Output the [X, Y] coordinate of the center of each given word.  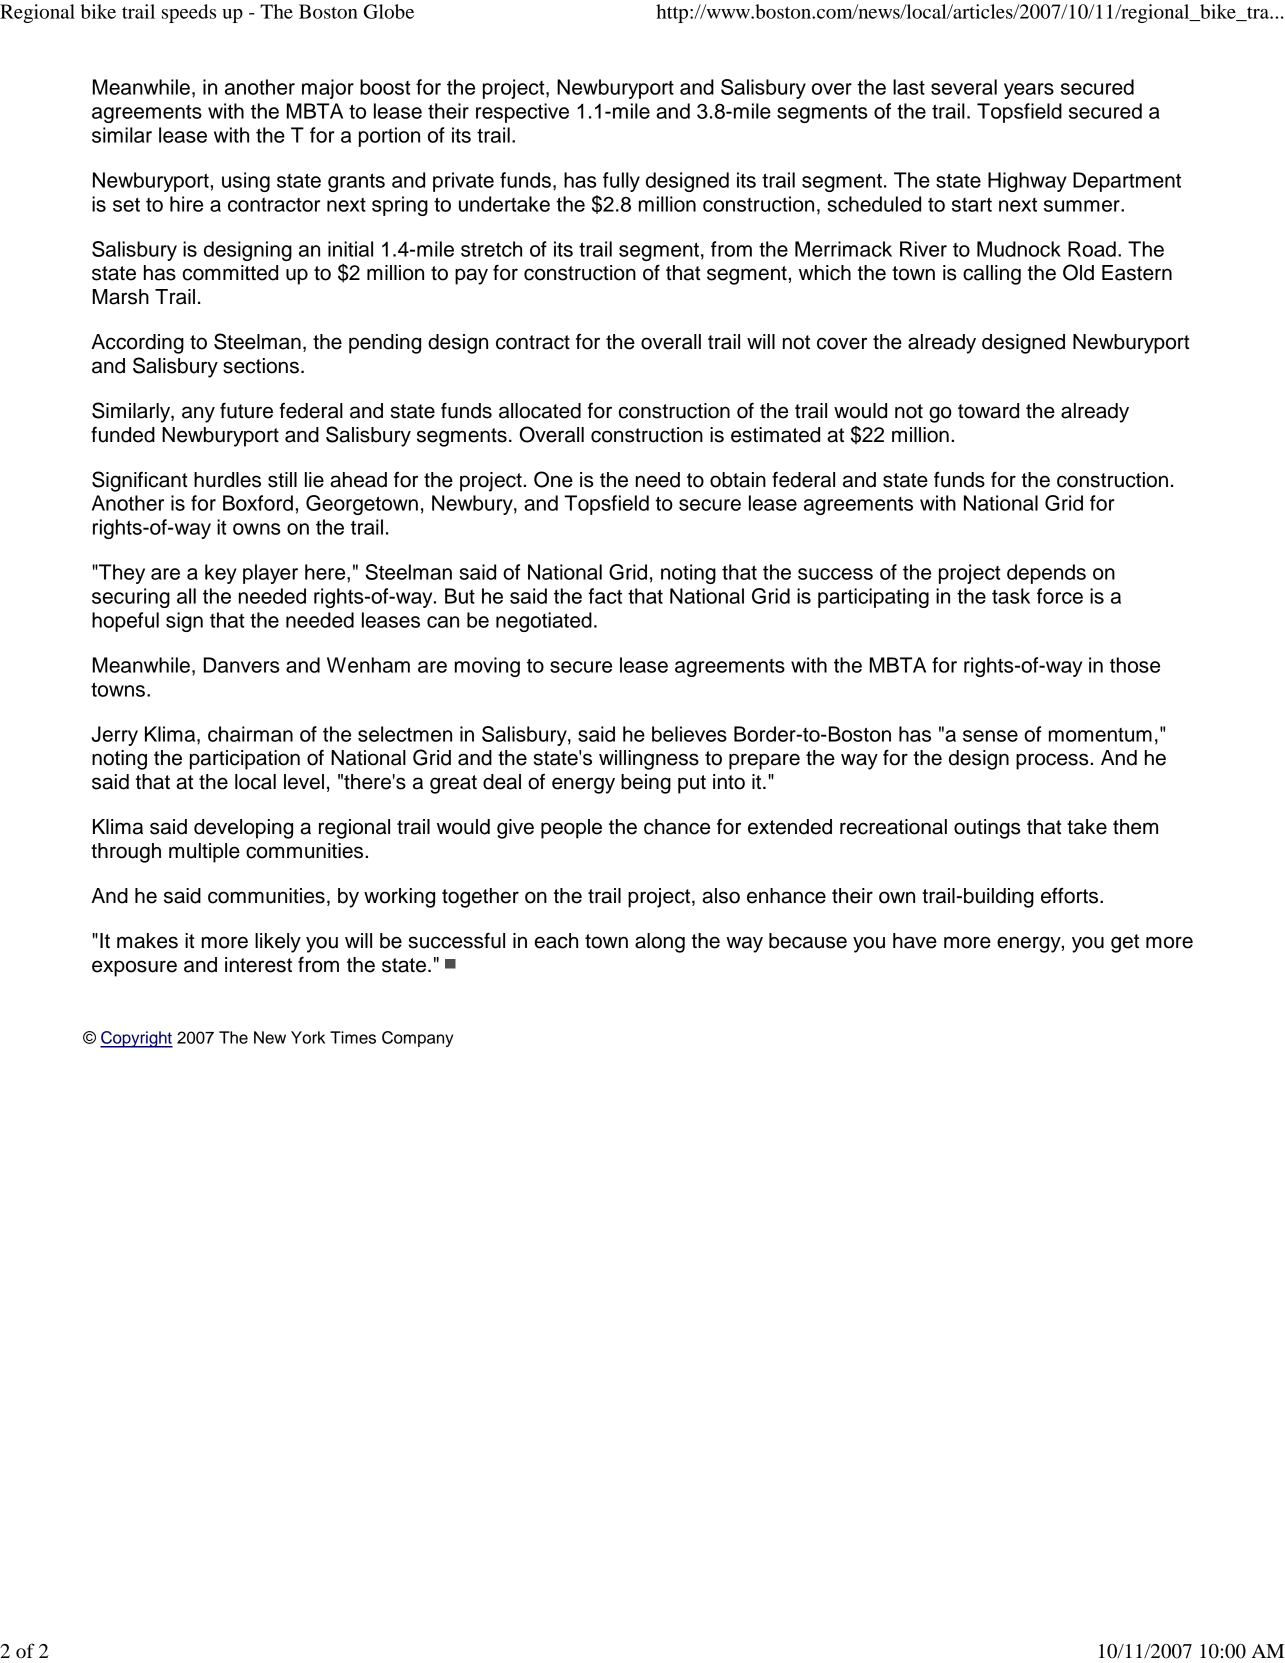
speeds [189, 13]
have [915, 941]
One [553, 479]
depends [1046, 574]
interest [258, 965]
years [1029, 91]
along [660, 943]
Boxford [258, 503]
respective [522, 113]
